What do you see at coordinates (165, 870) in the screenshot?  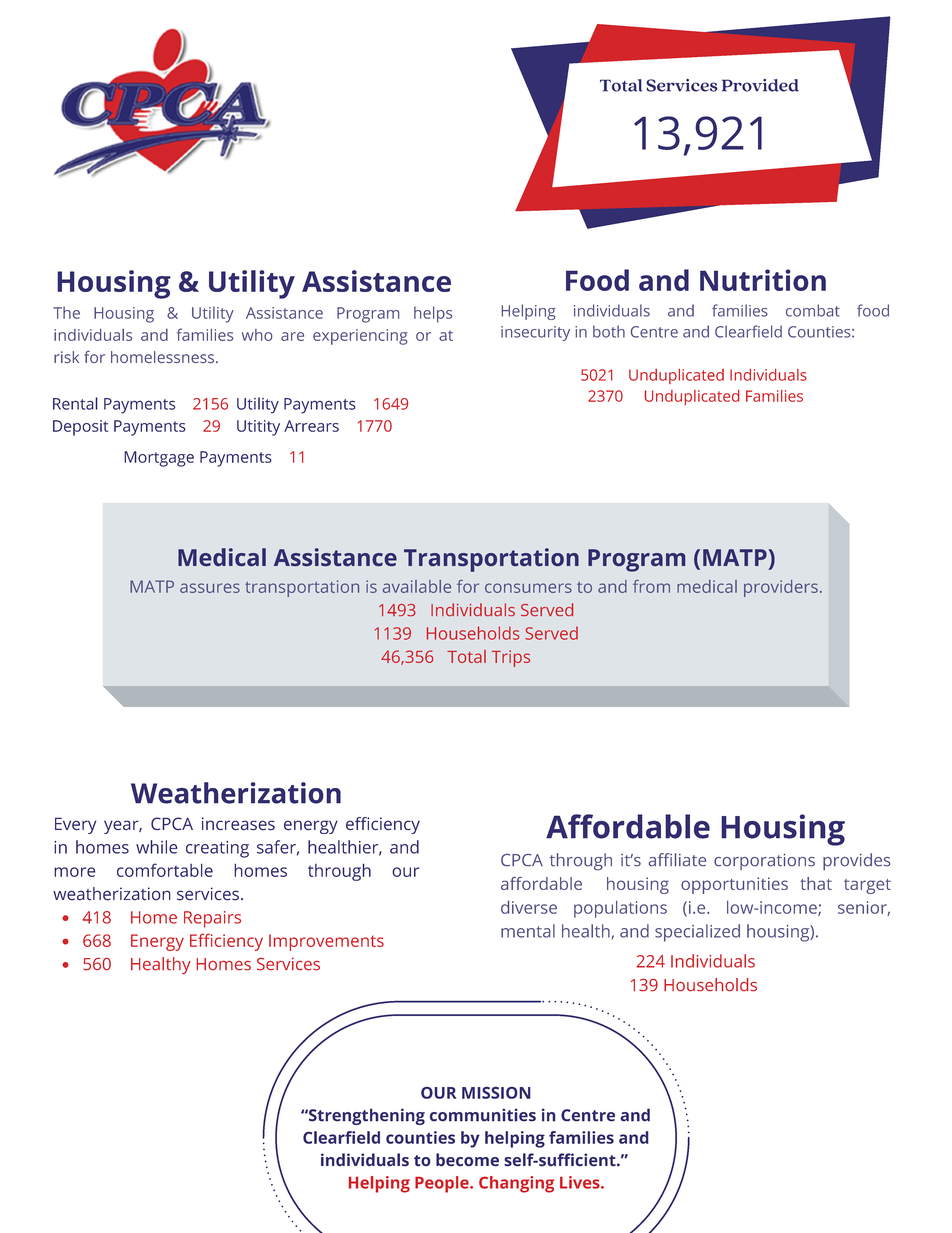 I see `comfortable` at bounding box center [165, 870].
